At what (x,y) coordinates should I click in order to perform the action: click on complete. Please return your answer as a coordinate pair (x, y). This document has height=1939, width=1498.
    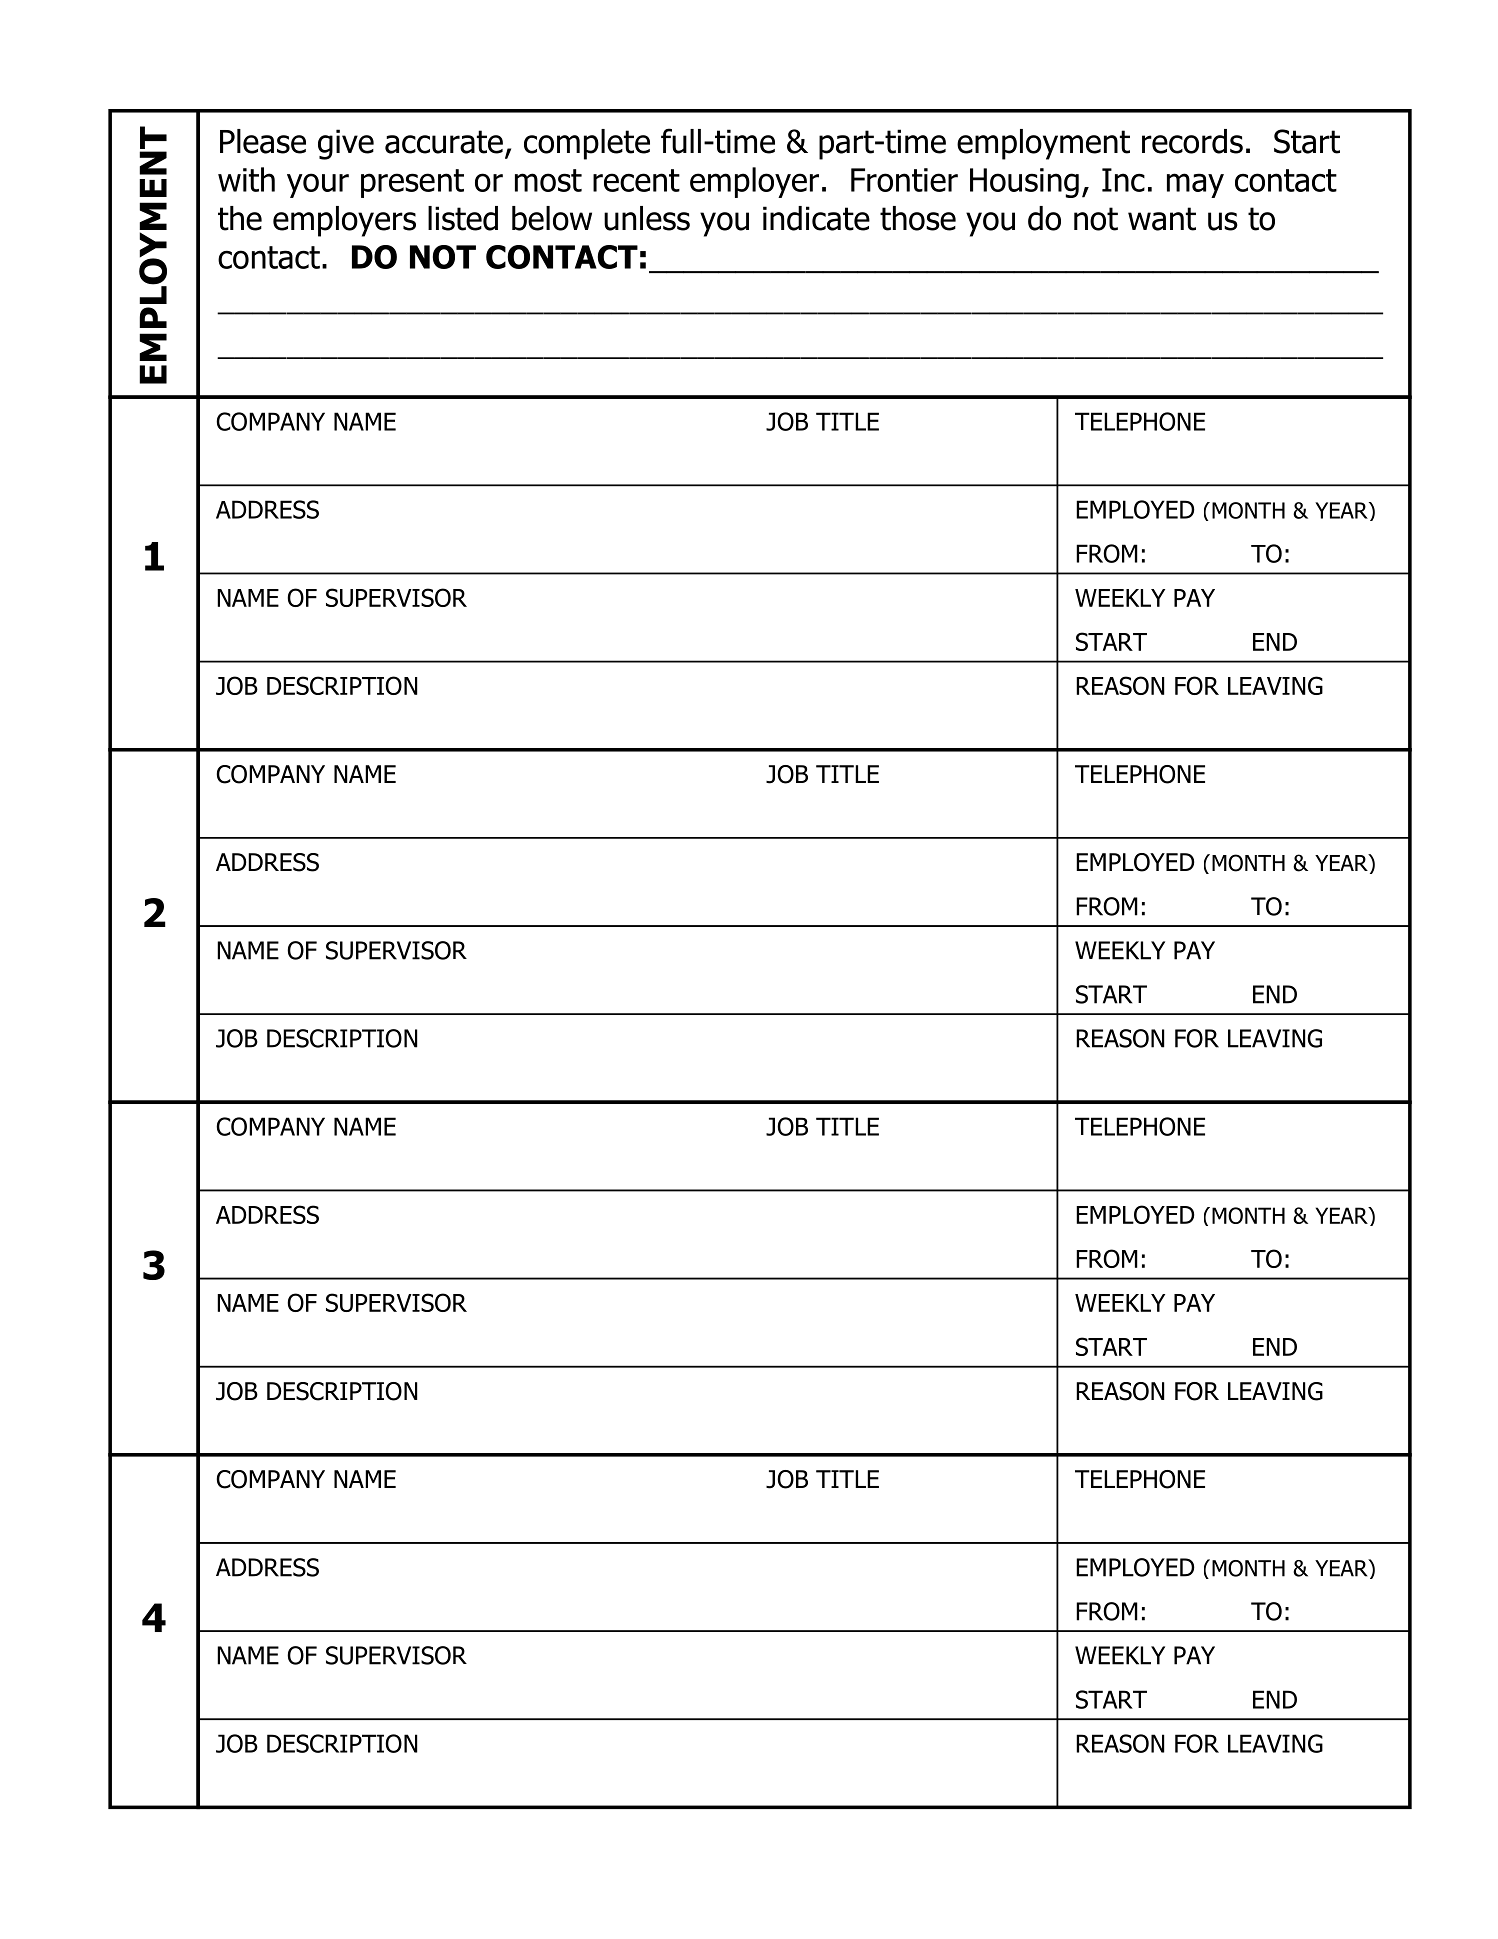
    Looking at the image, I should click on (587, 144).
